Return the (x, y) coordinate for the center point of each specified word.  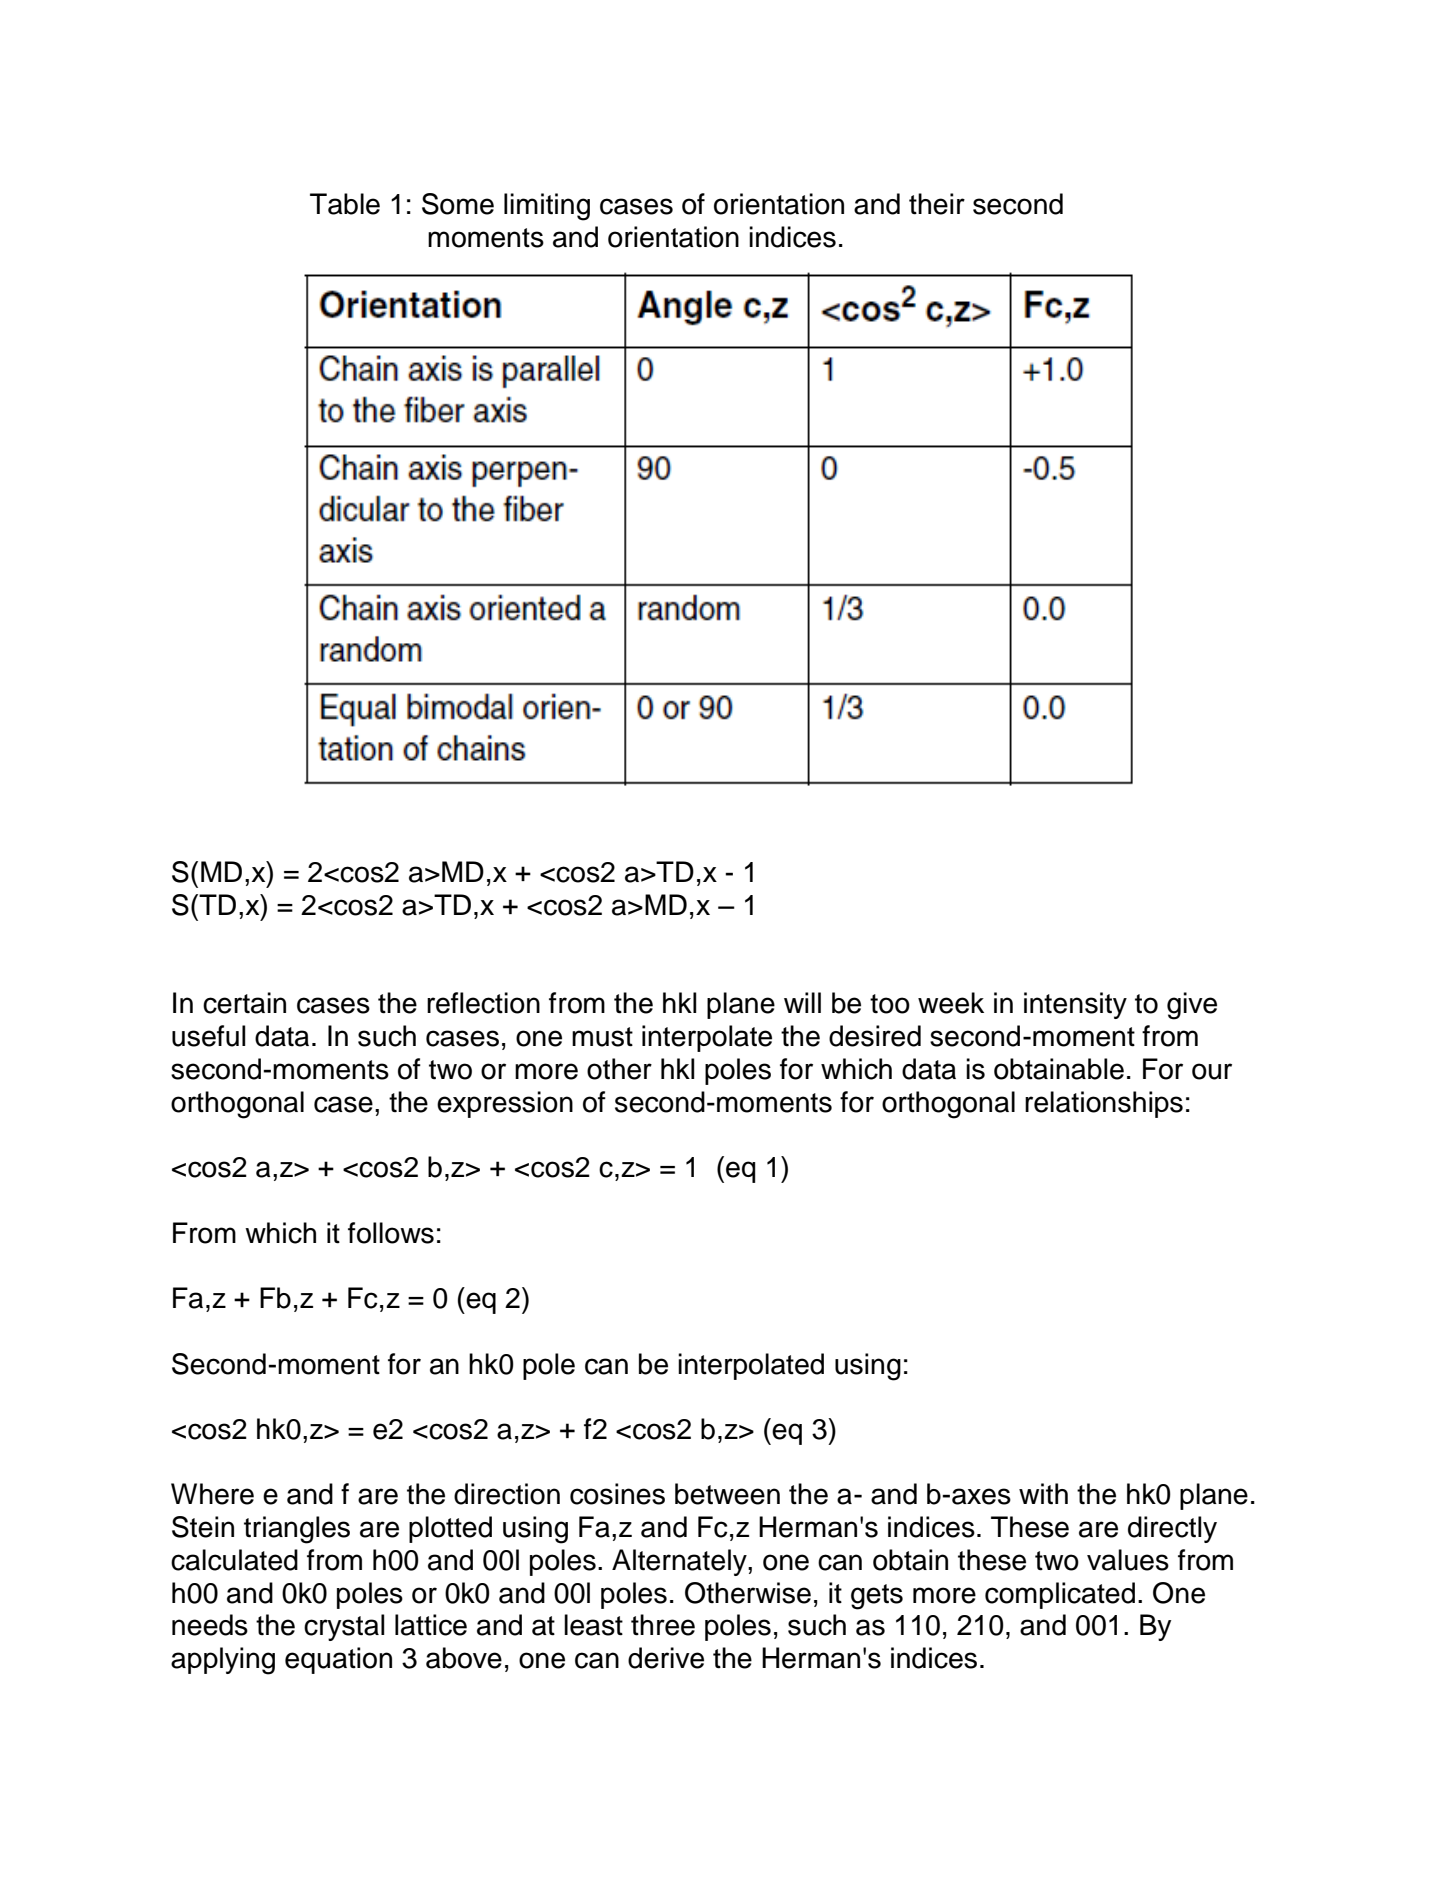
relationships (1104, 1104)
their (937, 204)
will (802, 1002)
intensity (1075, 1005)
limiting (547, 207)
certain (244, 1003)
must (602, 1037)
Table (345, 204)
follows (391, 1233)
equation (338, 1660)
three (663, 1625)
